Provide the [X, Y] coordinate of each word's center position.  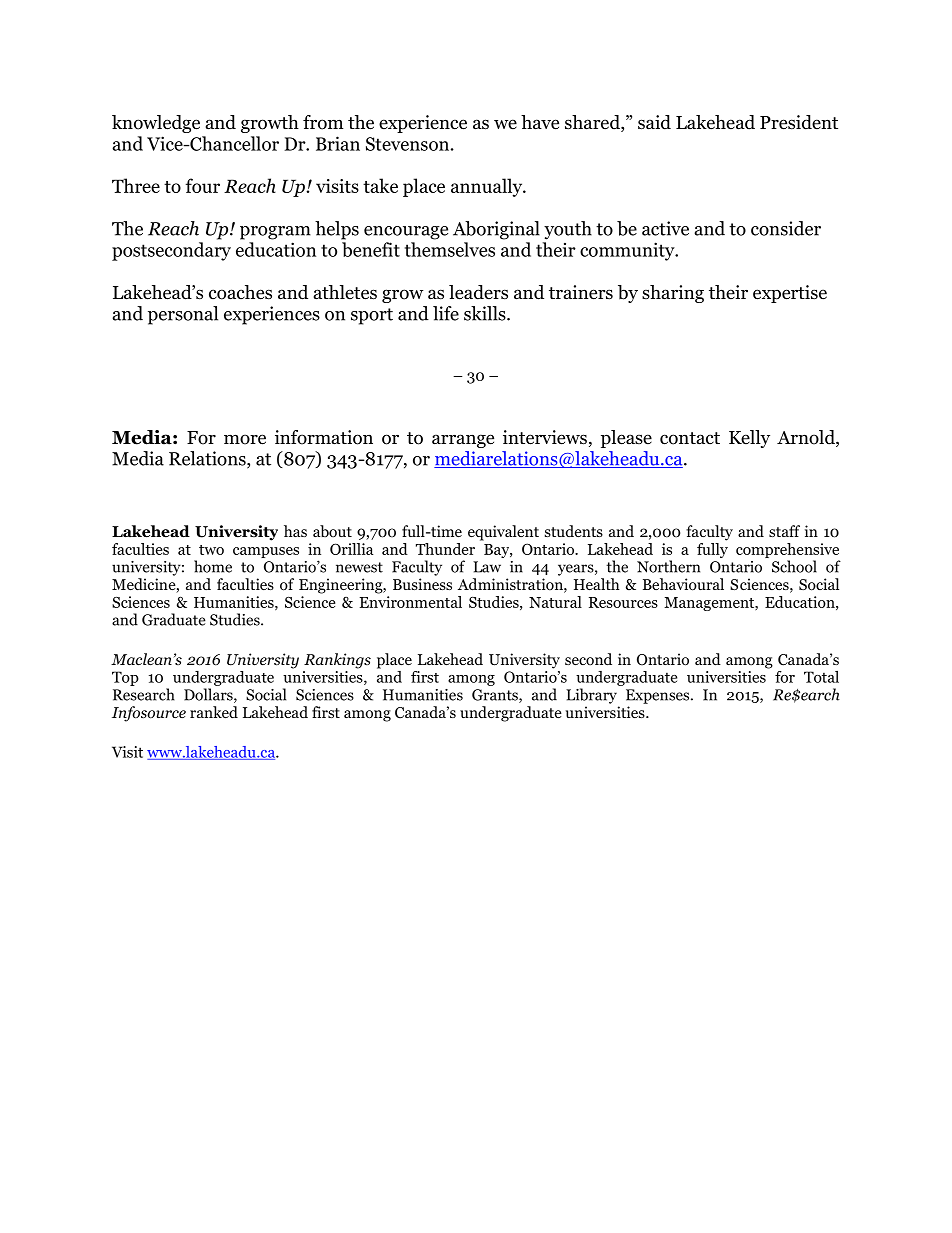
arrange [463, 441]
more [245, 439]
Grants [496, 696]
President [799, 122]
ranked [214, 712]
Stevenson [407, 144]
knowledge [156, 124]
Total [821, 677]
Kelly [749, 439]
